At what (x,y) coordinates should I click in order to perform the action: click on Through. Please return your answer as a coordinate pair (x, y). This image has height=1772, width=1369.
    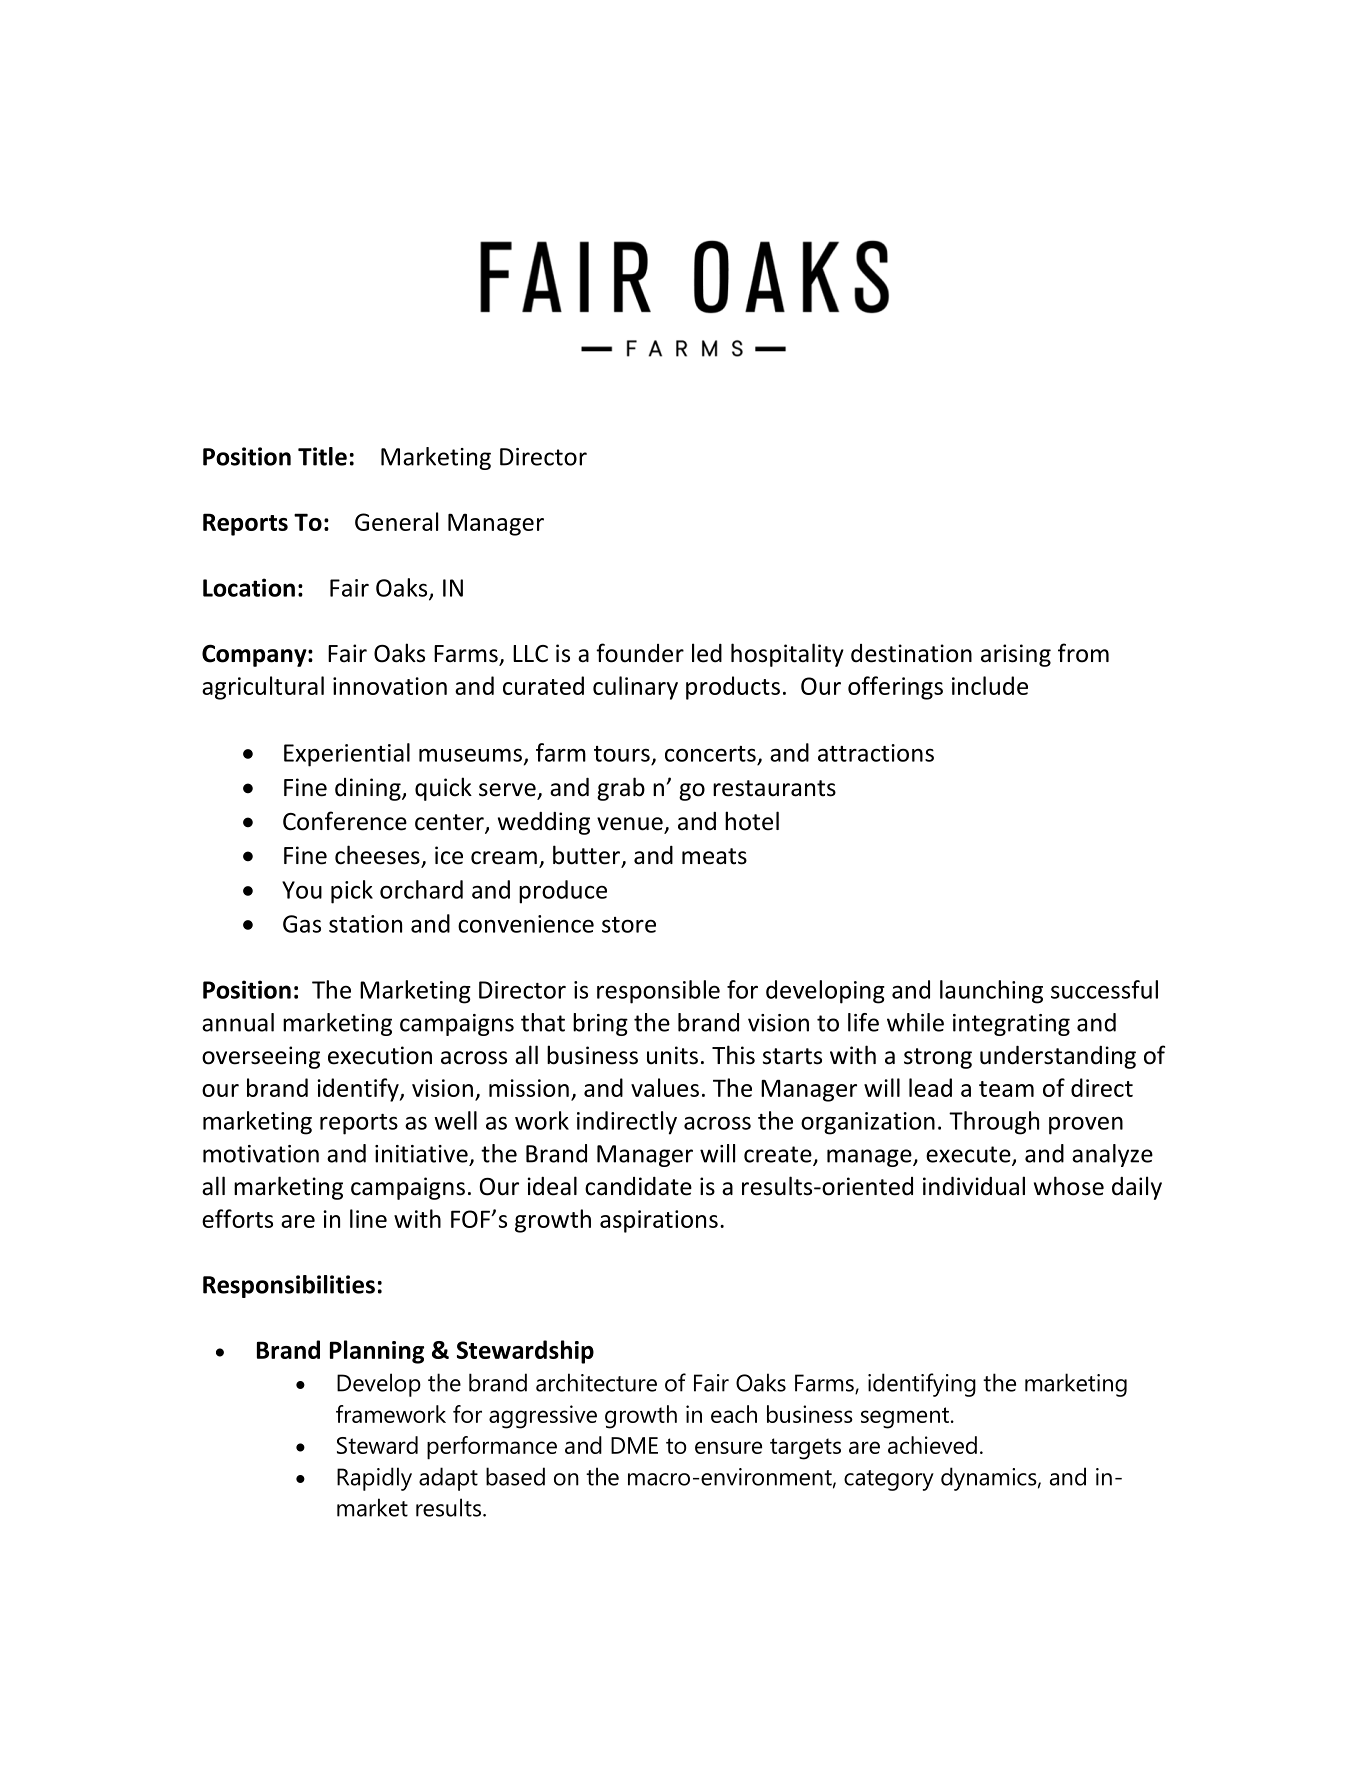
    Looking at the image, I should click on (994, 1123).
